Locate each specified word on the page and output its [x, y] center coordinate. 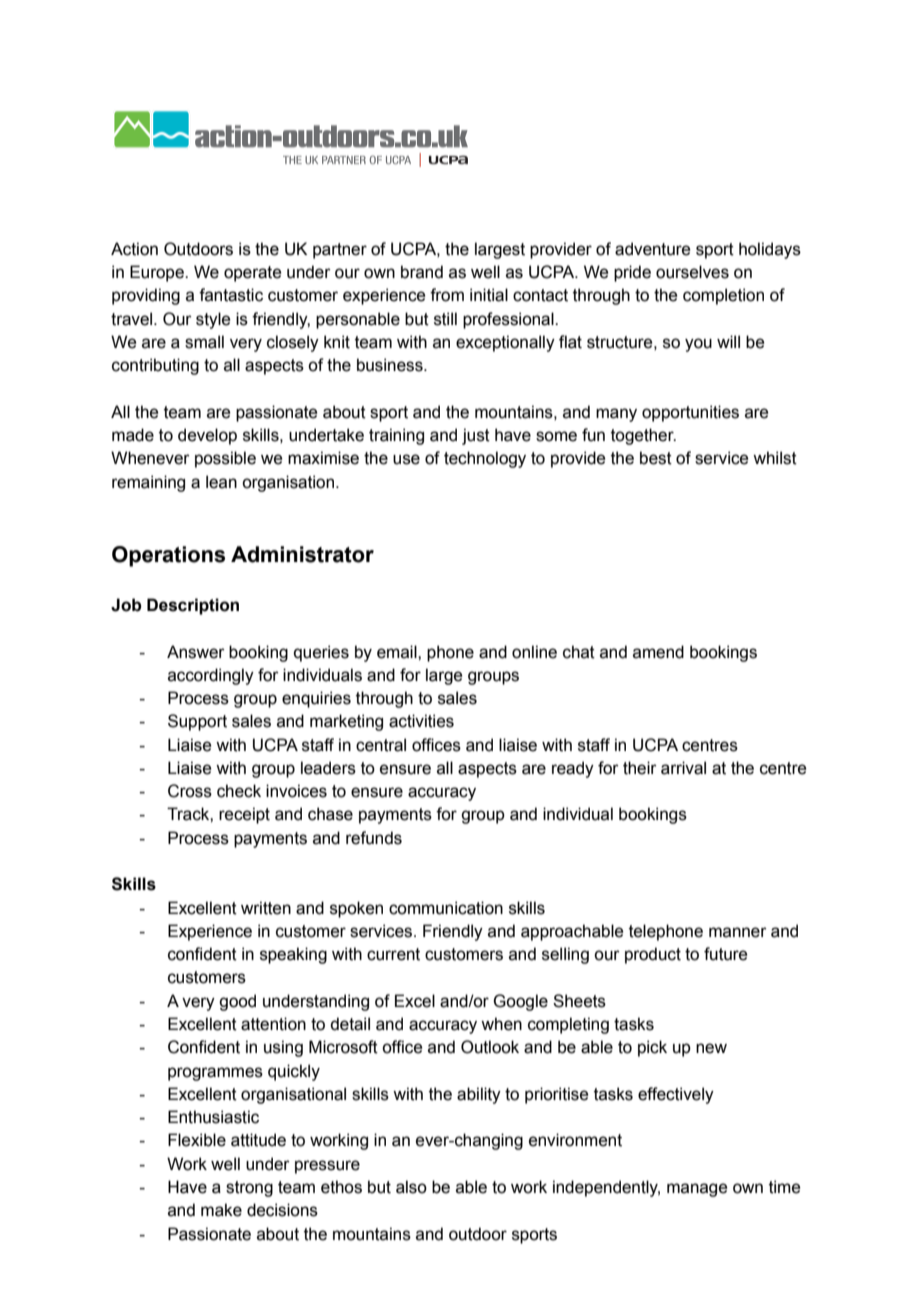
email [398, 652]
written [266, 908]
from [447, 295]
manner [738, 932]
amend [658, 652]
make [221, 1210]
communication [446, 908]
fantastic [231, 295]
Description [193, 606]
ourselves [692, 272]
